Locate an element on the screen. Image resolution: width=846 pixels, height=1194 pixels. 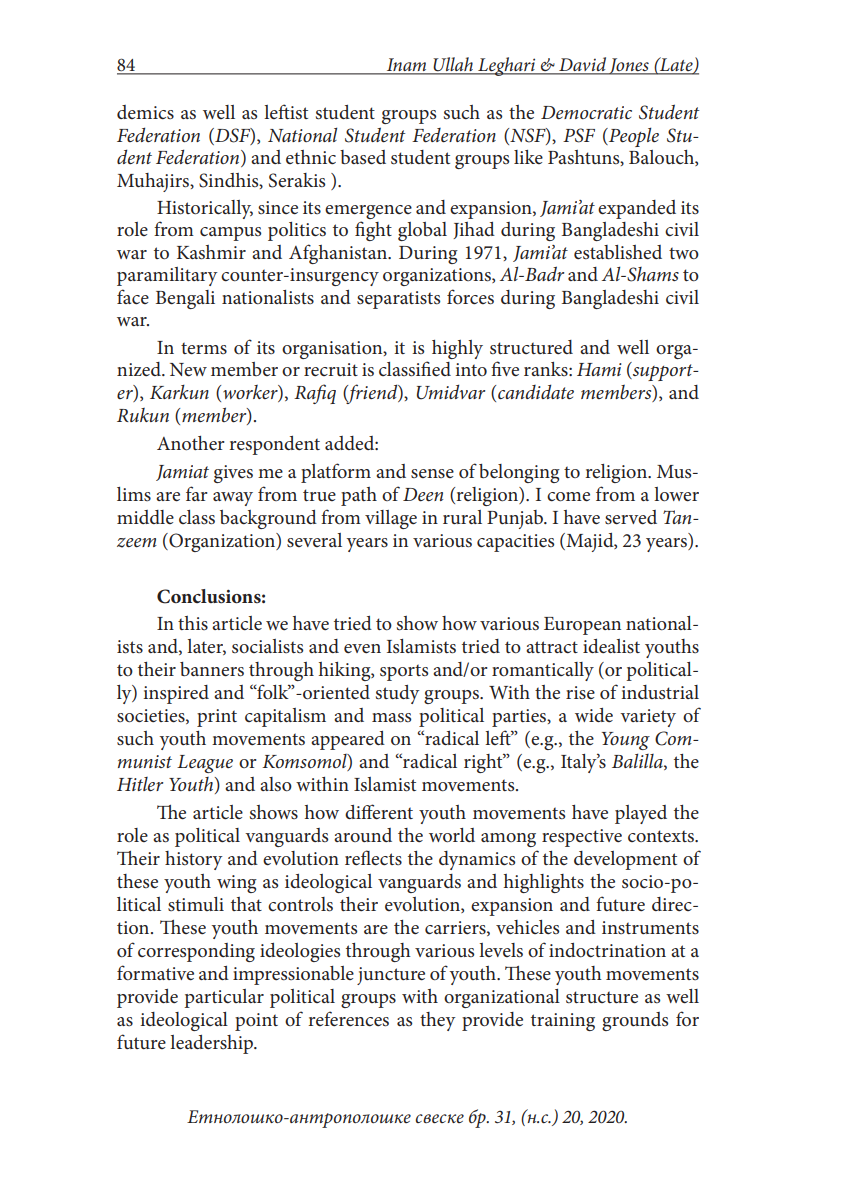
middle is located at coordinates (145, 517).
